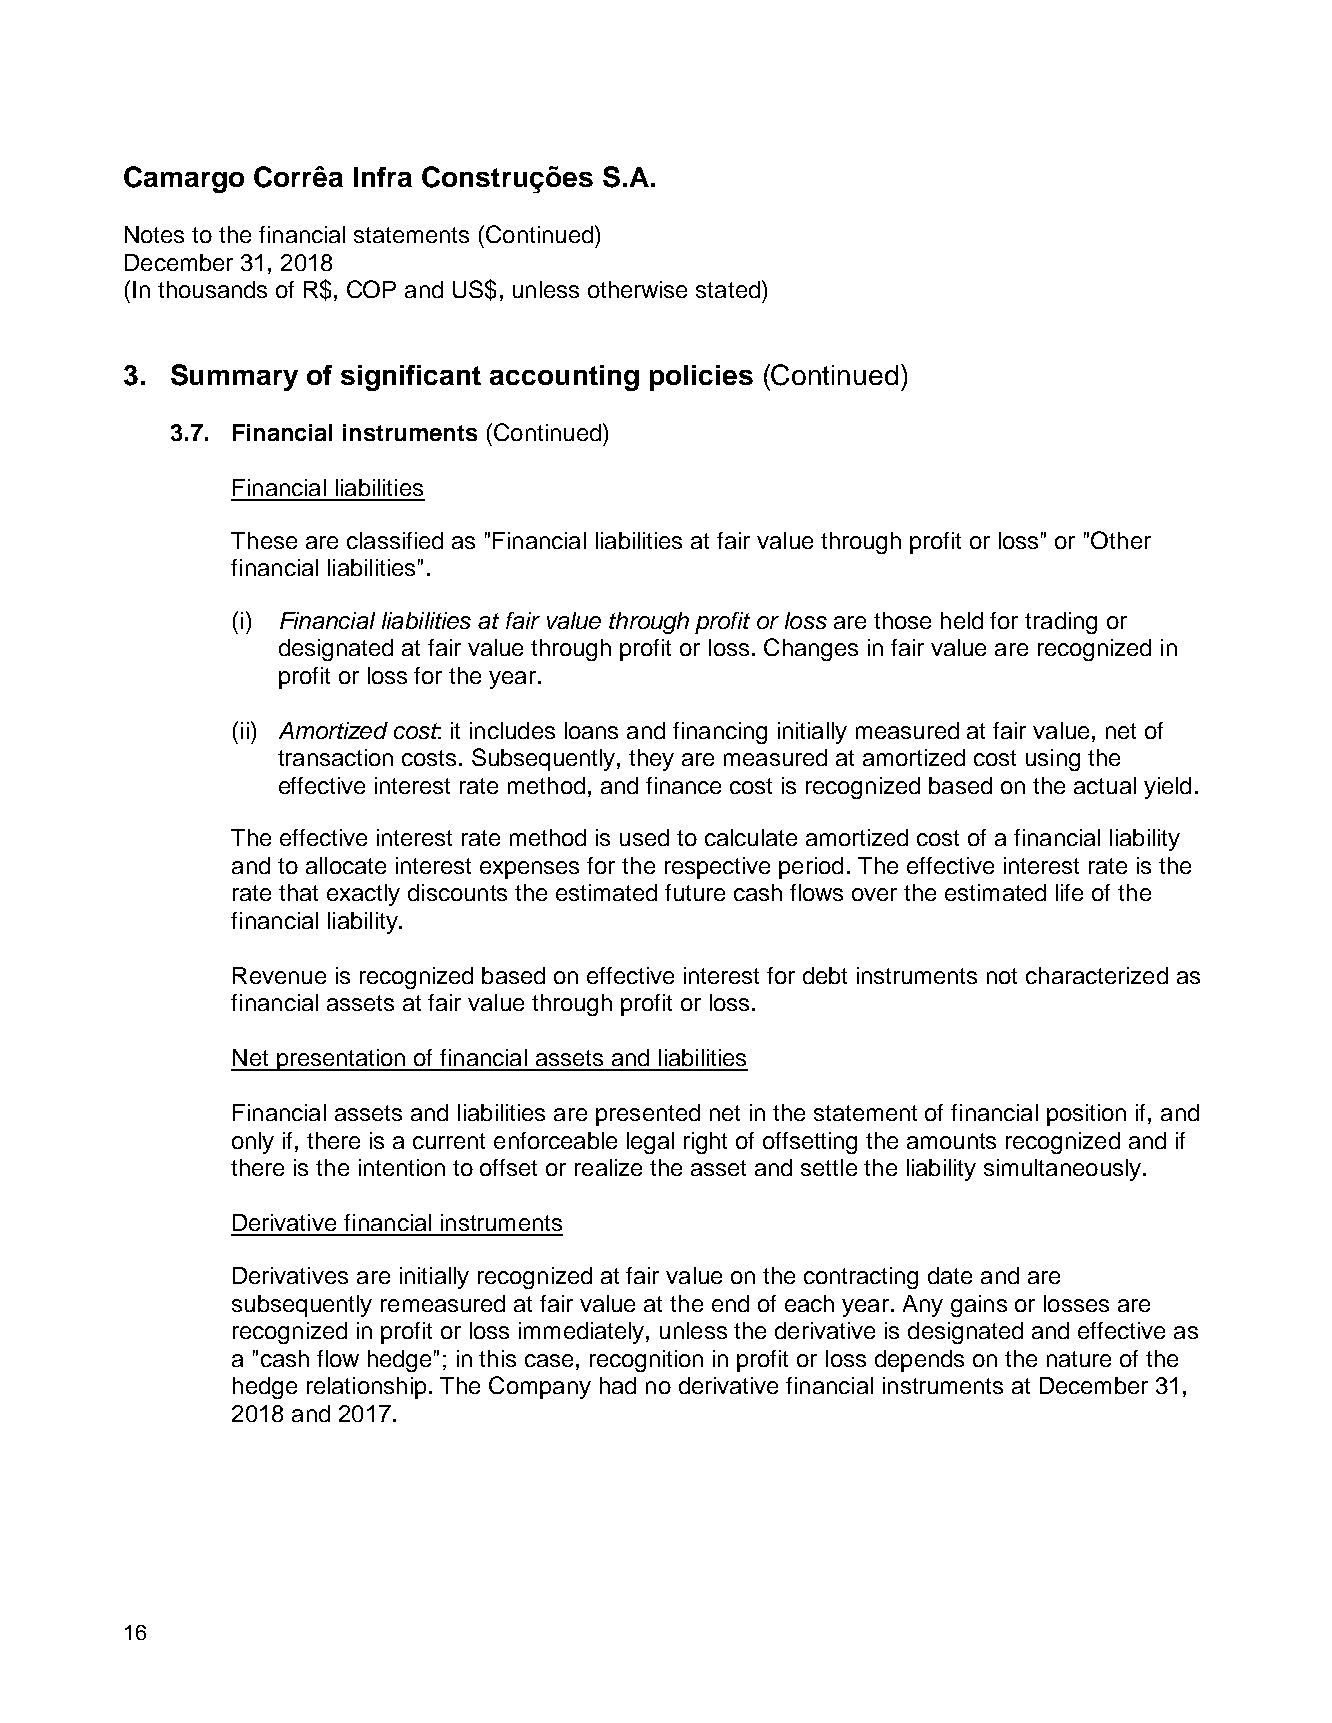 The image size is (1332, 1723). I want to click on relationship, so click(366, 1388).
